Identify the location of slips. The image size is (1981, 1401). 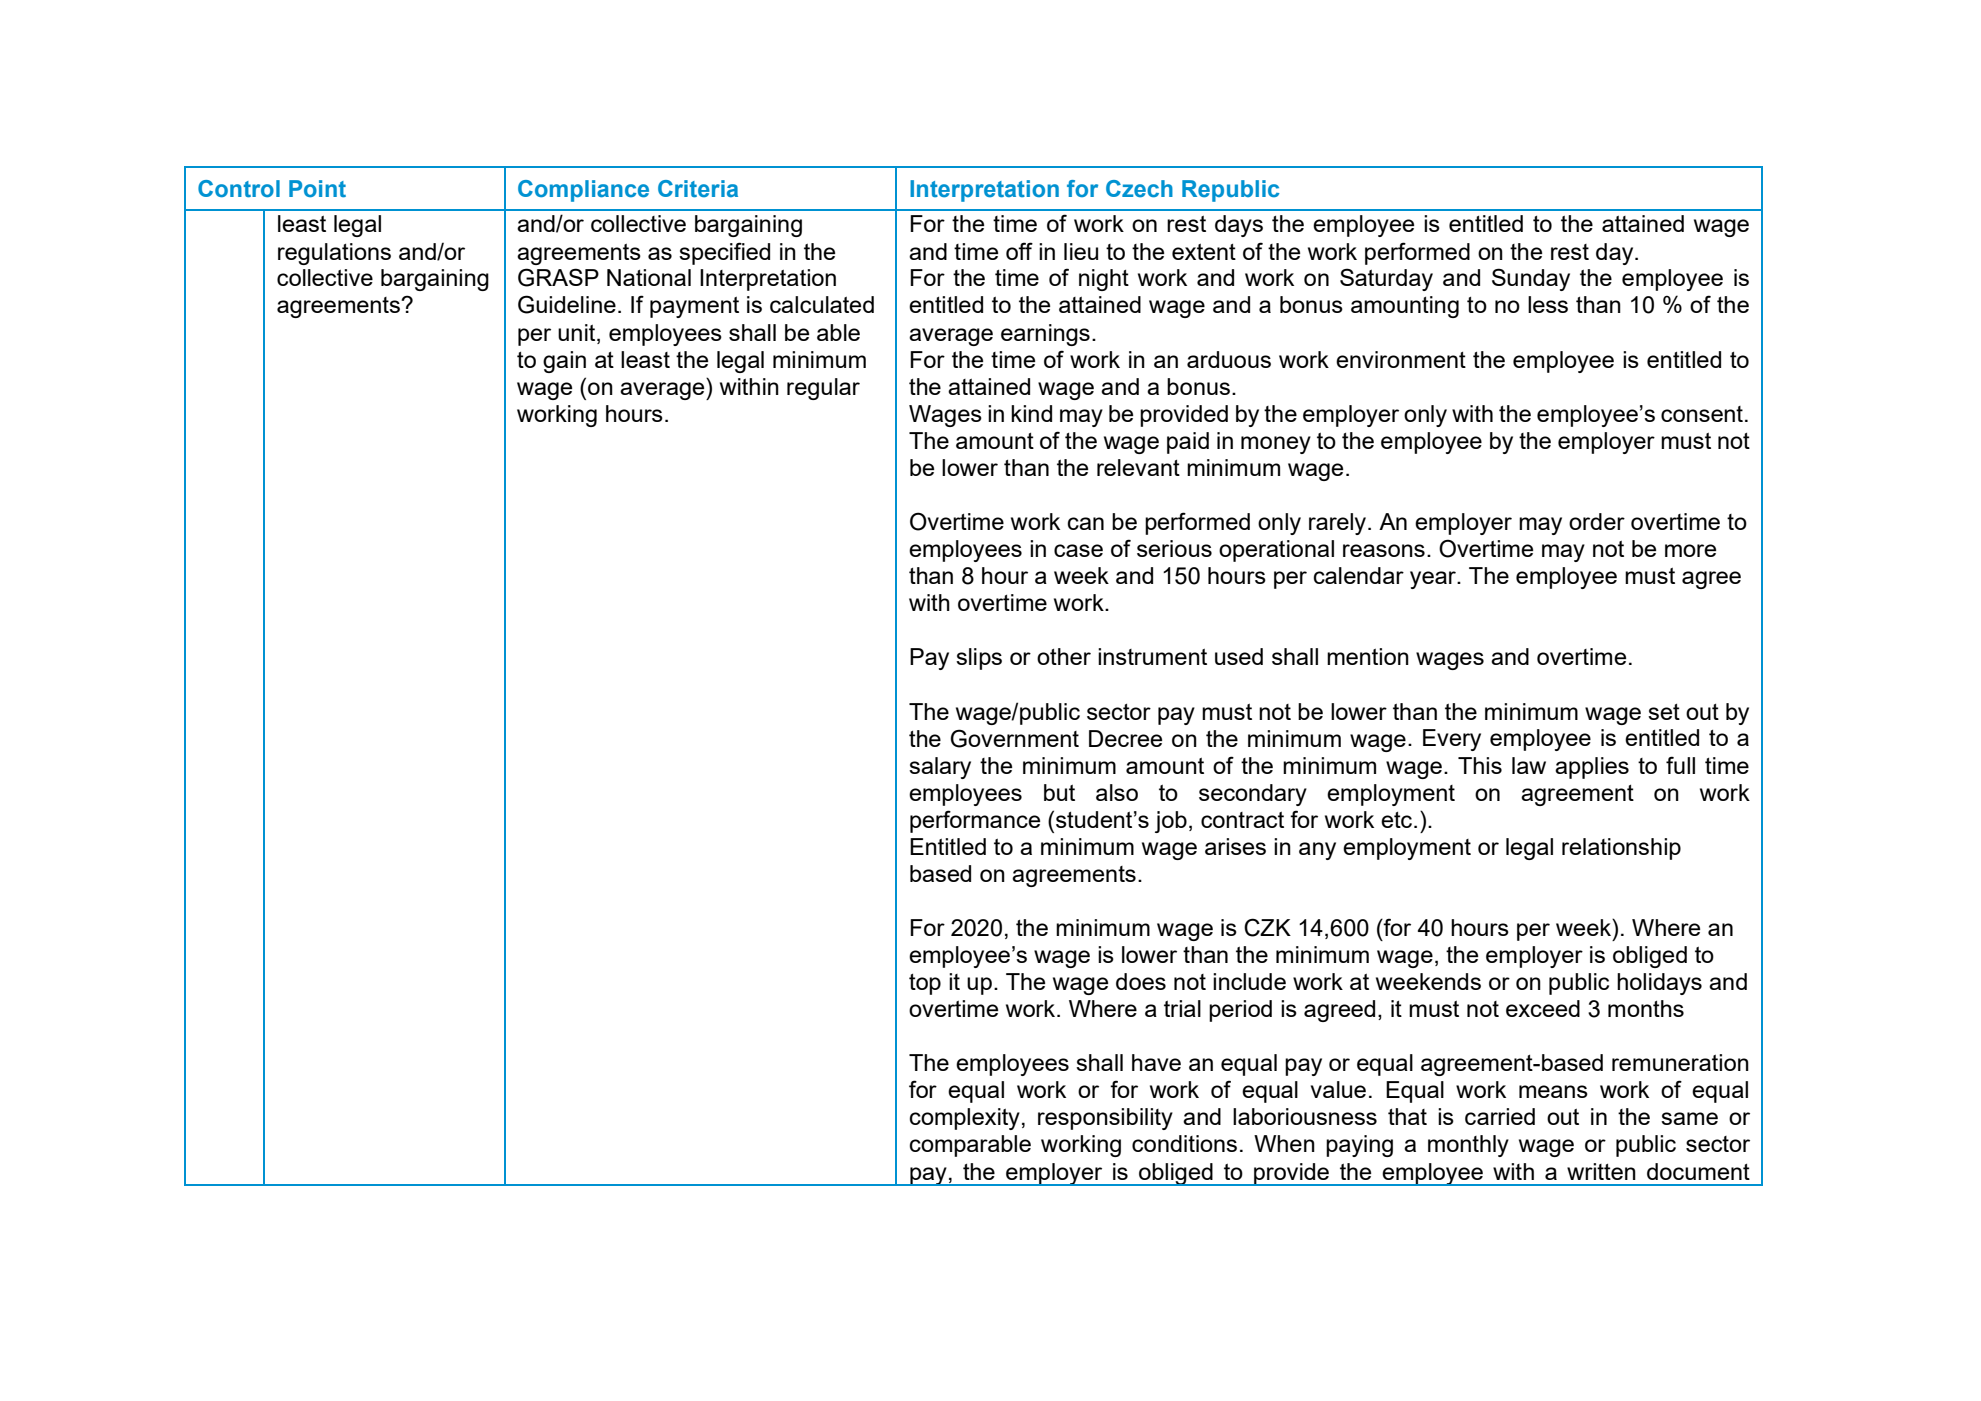
(979, 659).
